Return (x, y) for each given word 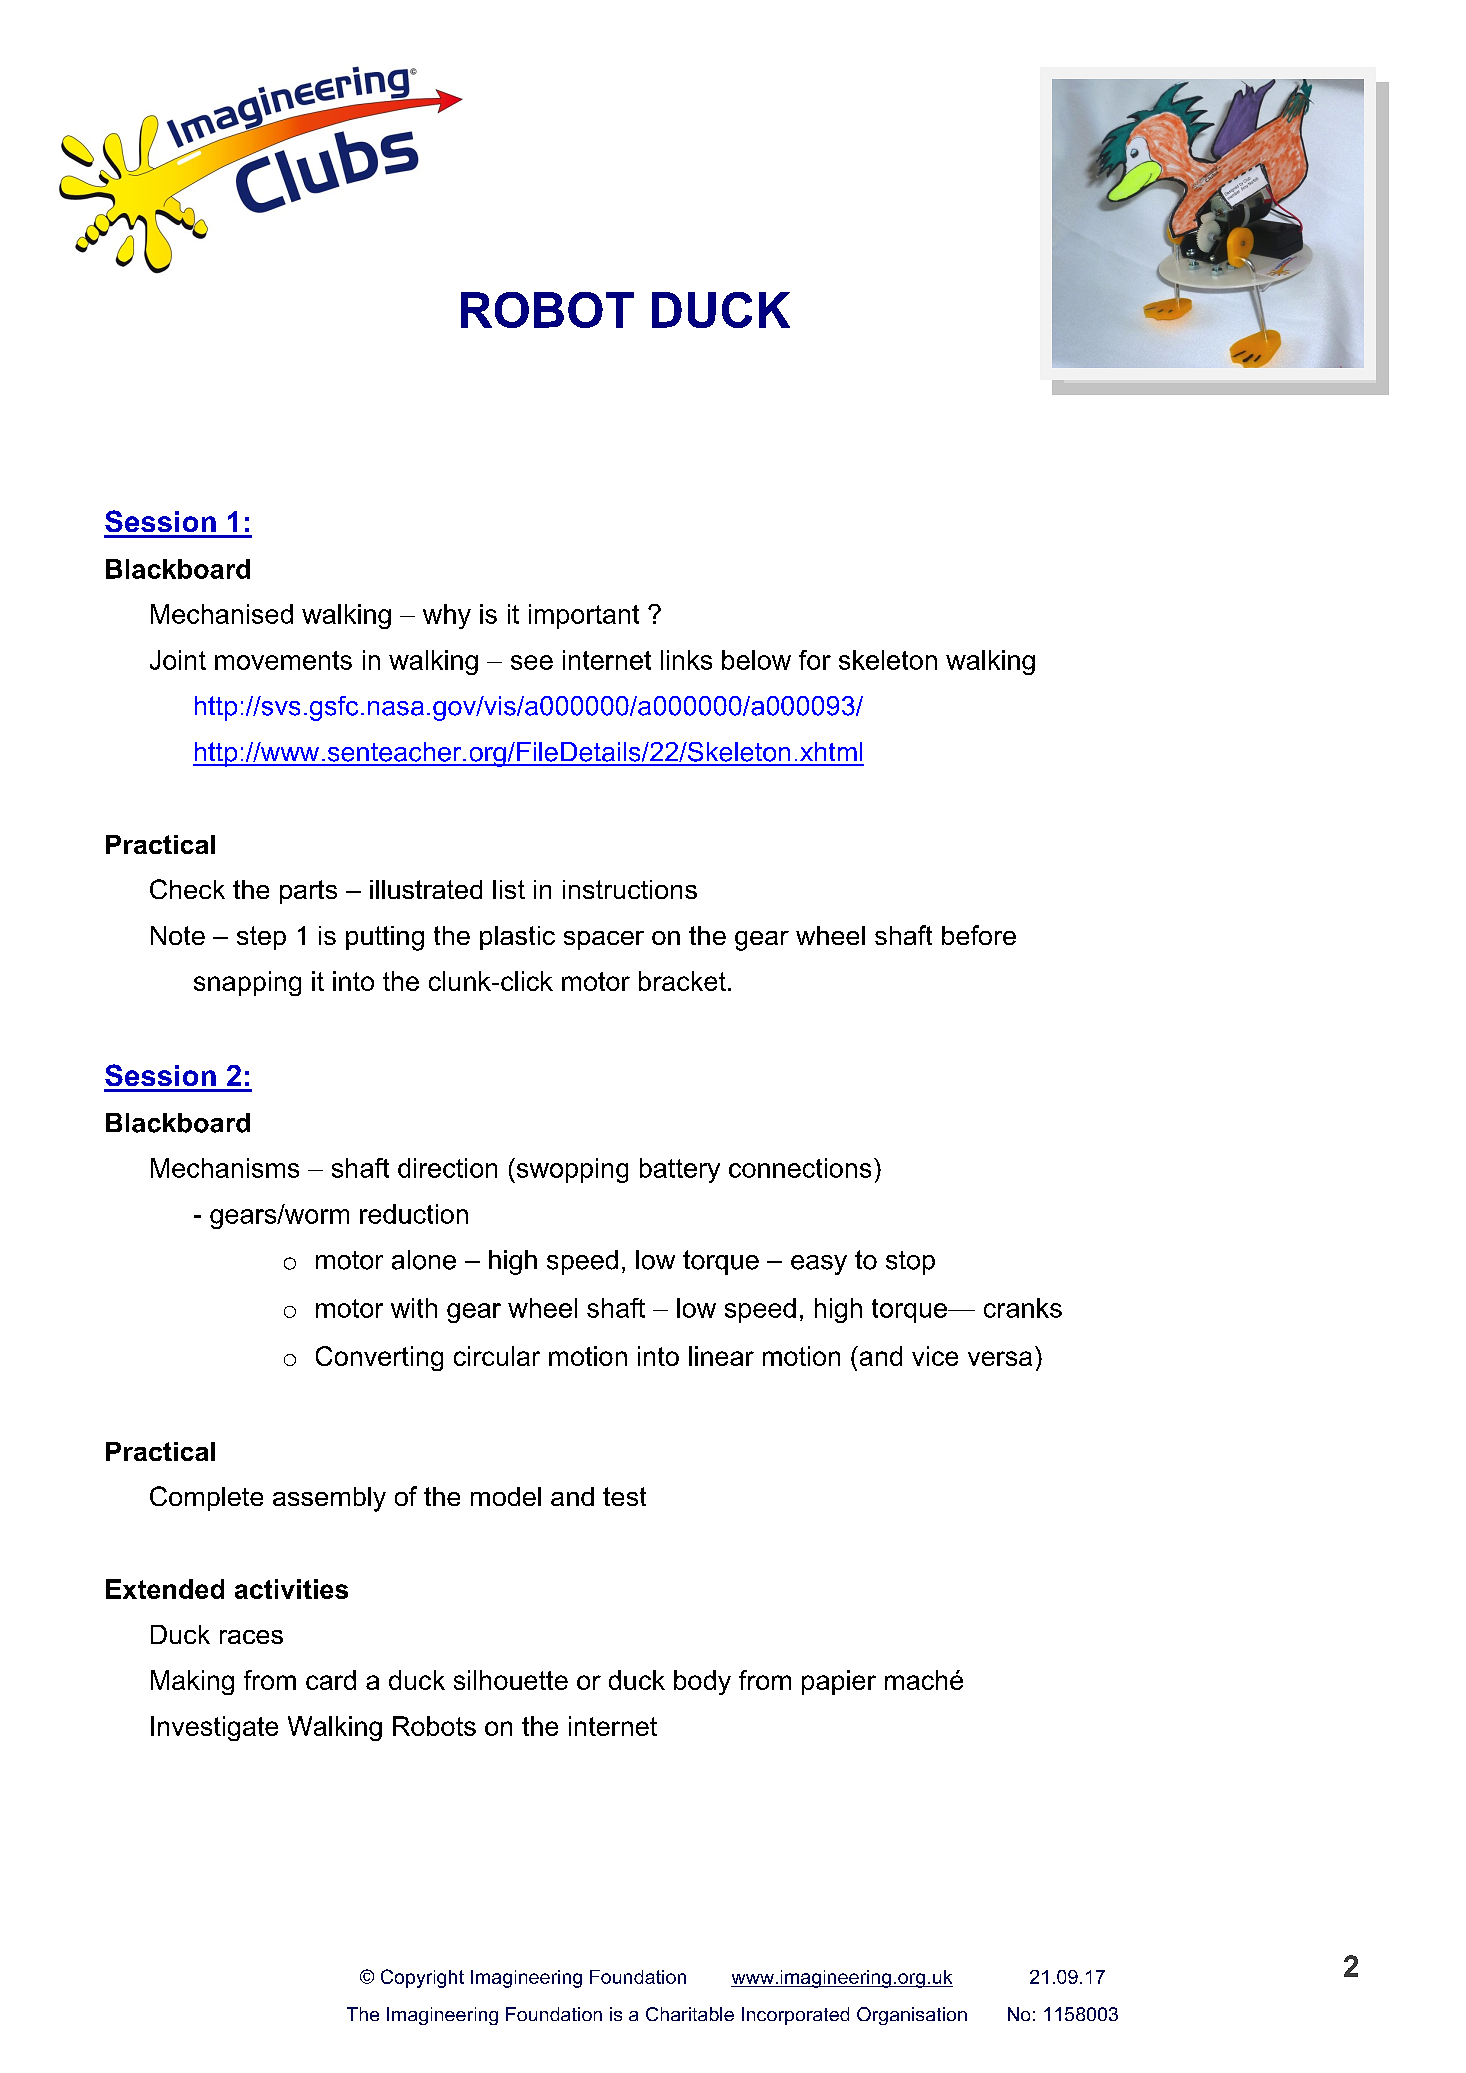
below (756, 660)
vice (935, 1356)
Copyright (422, 1978)
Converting (379, 1358)
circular (497, 1356)
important (584, 616)
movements (283, 660)
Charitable (690, 2014)
